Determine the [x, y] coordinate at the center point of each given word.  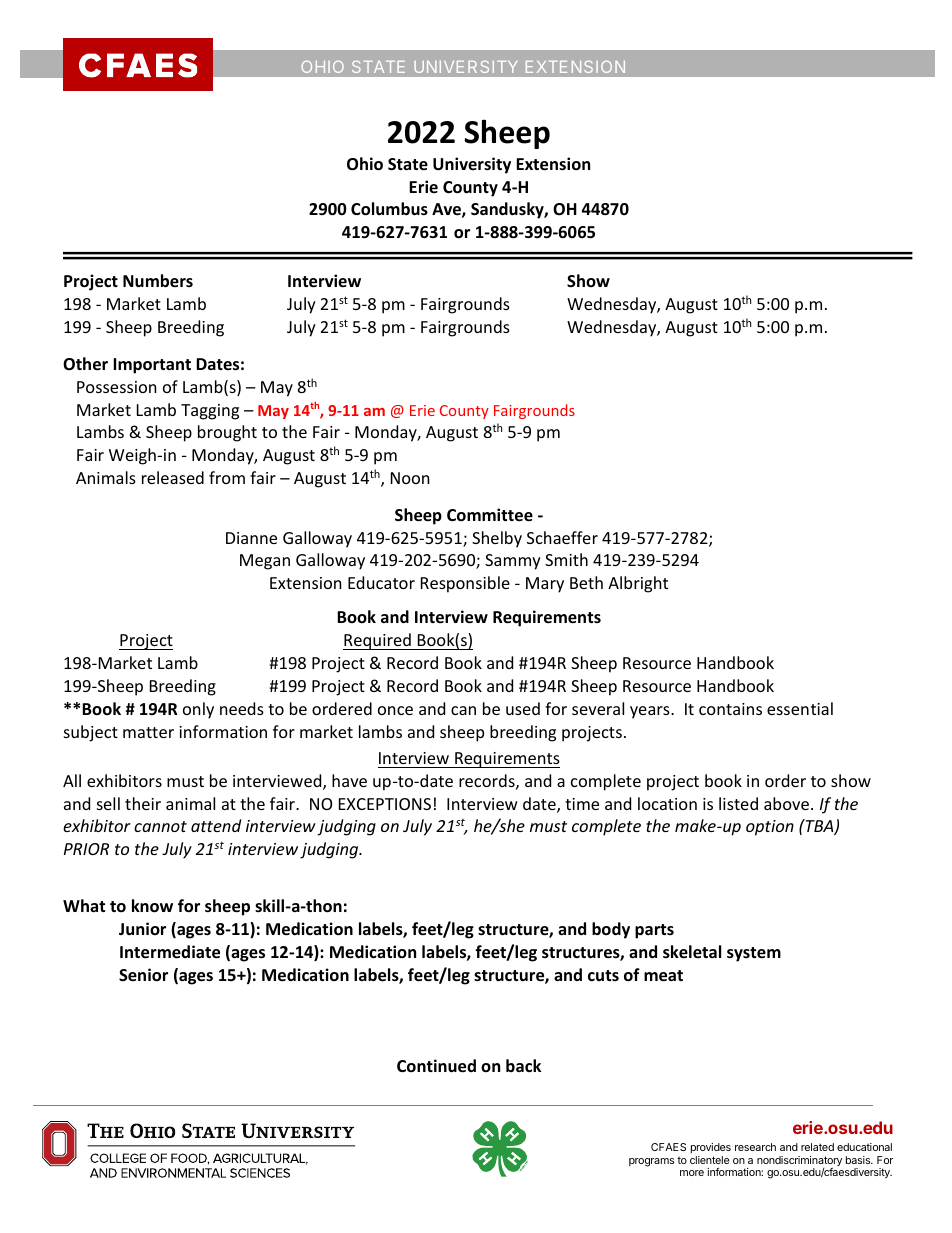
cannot [160, 826]
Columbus [389, 209]
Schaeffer [562, 537]
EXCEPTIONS [385, 804]
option [770, 828]
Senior [143, 975]
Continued [436, 1066]
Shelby [497, 539]
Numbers [158, 281]
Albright [638, 584]
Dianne [251, 538]
